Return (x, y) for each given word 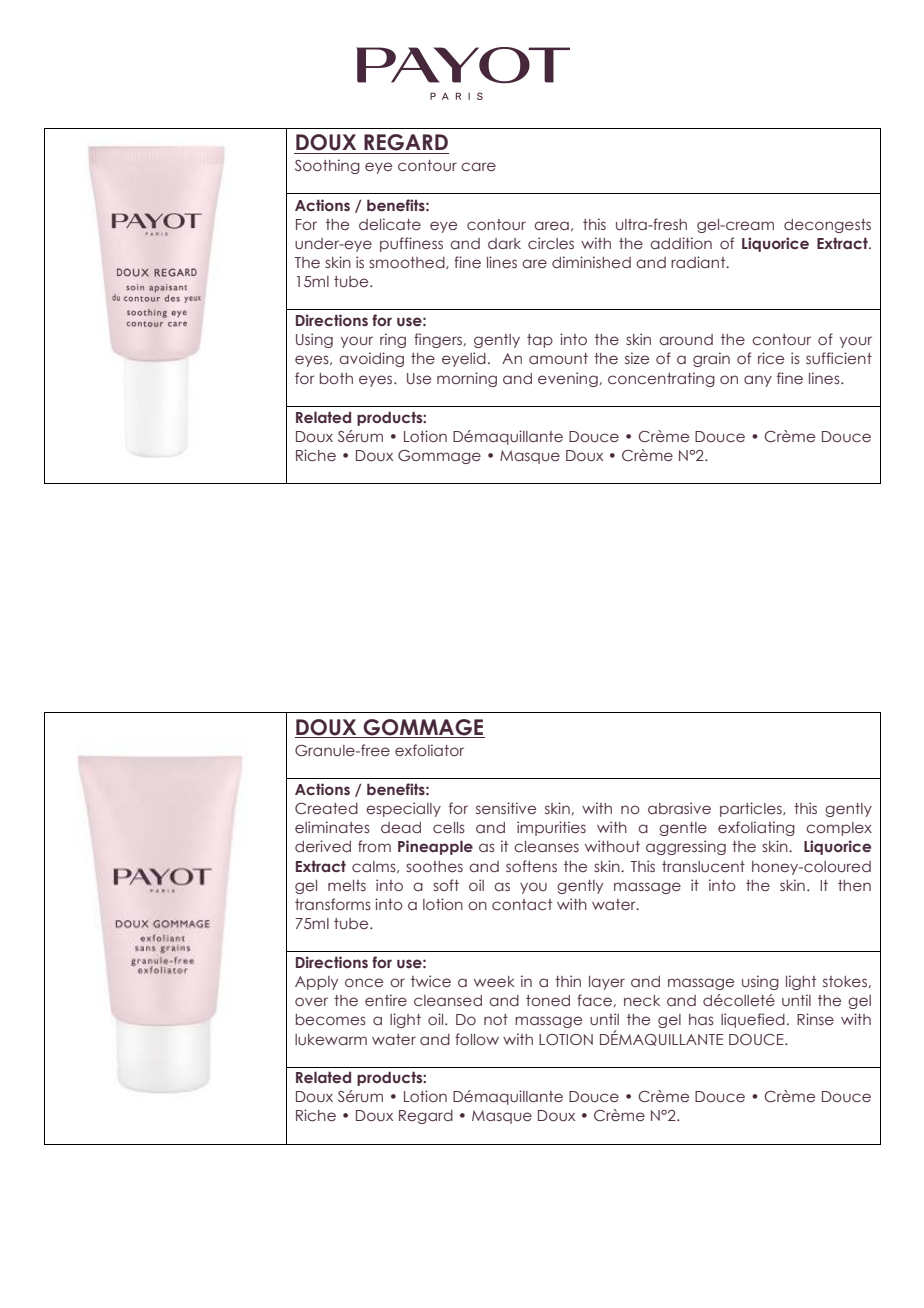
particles (752, 809)
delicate (390, 224)
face (594, 1000)
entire (386, 1000)
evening (568, 379)
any (758, 381)
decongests (827, 226)
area (551, 225)
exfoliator (429, 750)
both (336, 378)
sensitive (506, 808)
